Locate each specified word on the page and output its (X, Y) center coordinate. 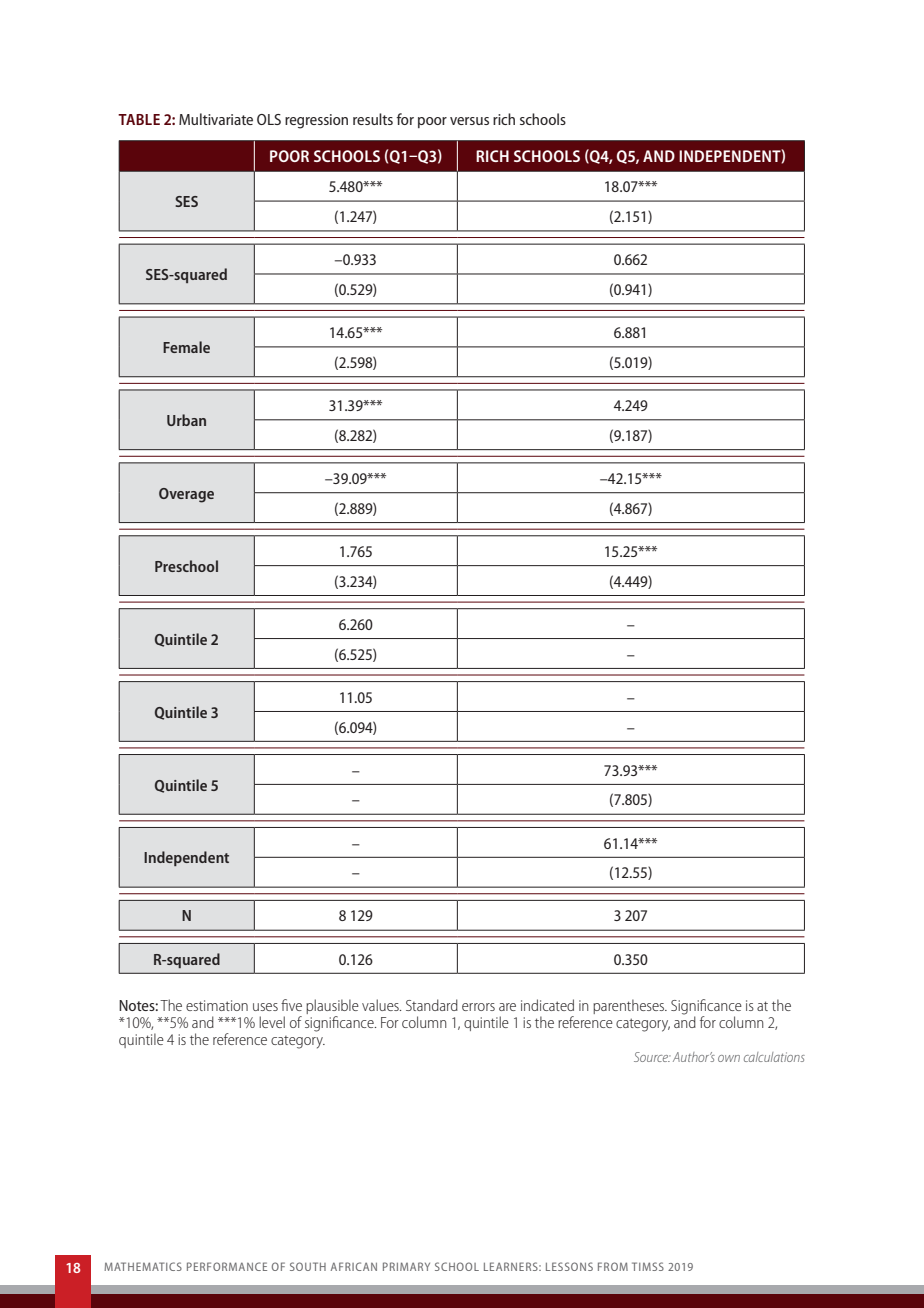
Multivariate (216, 119)
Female (186, 347)
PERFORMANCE (227, 1266)
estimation (217, 1005)
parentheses (630, 1006)
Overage (186, 495)
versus (469, 121)
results (373, 119)
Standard (432, 1005)
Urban (186, 420)
